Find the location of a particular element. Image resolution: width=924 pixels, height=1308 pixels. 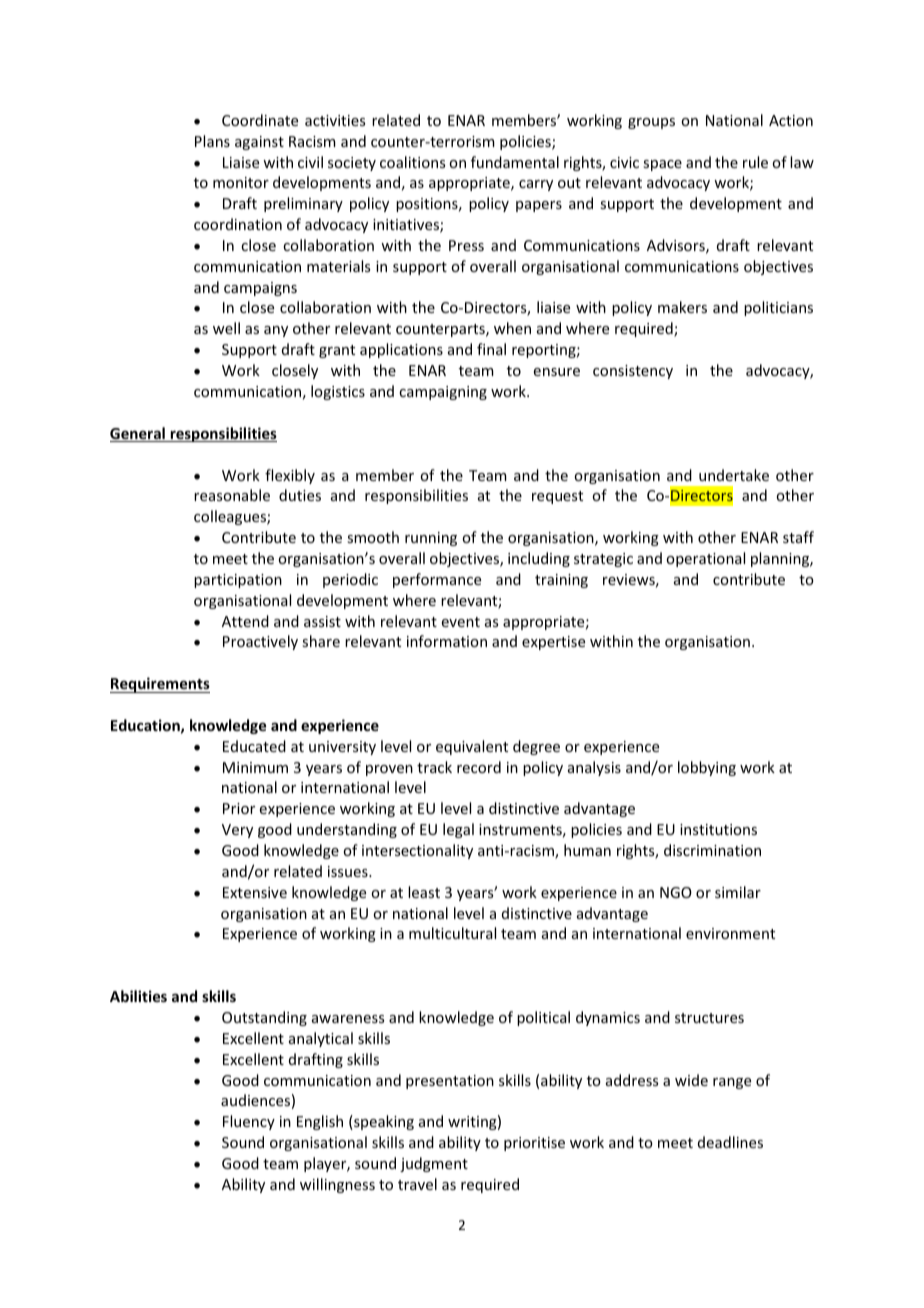

Proactively is located at coordinates (260, 642).
